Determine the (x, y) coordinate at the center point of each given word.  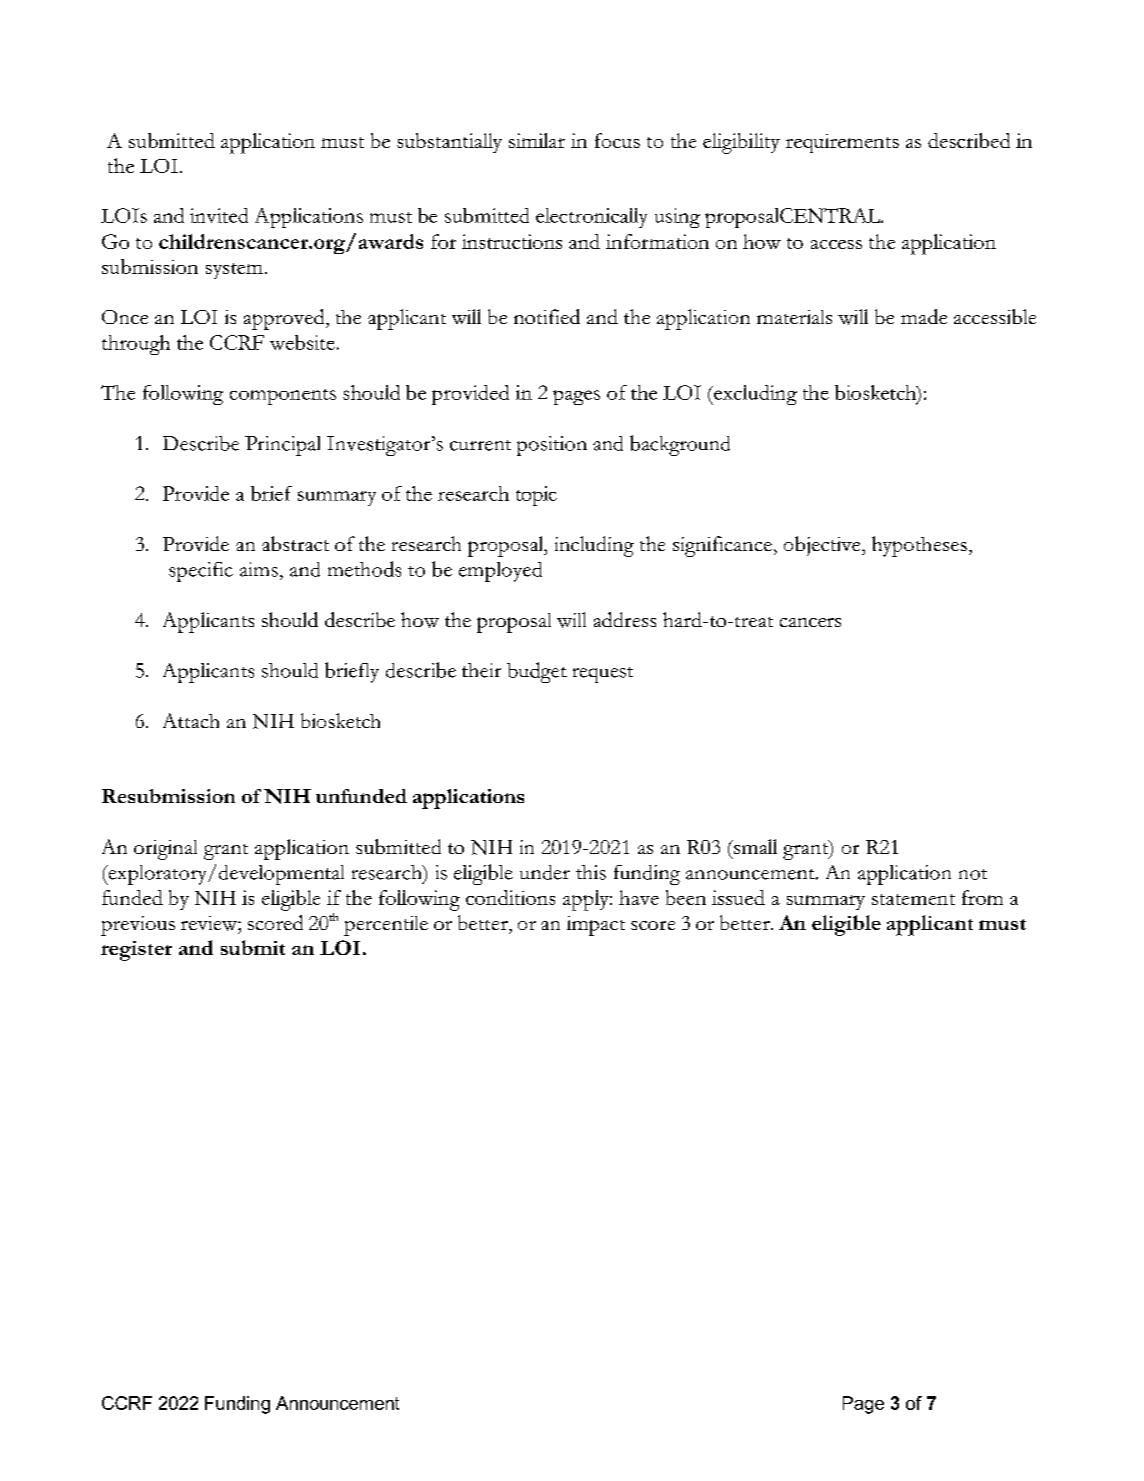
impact (596, 926)
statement (913, 899)
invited (219, 215)
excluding (754, 395)
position (552, 446)
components (283, 397)
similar (537, 140)
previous (138, 926)
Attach (191, 720)
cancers (810, 622)
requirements (842, 143)
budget (537, 672)
